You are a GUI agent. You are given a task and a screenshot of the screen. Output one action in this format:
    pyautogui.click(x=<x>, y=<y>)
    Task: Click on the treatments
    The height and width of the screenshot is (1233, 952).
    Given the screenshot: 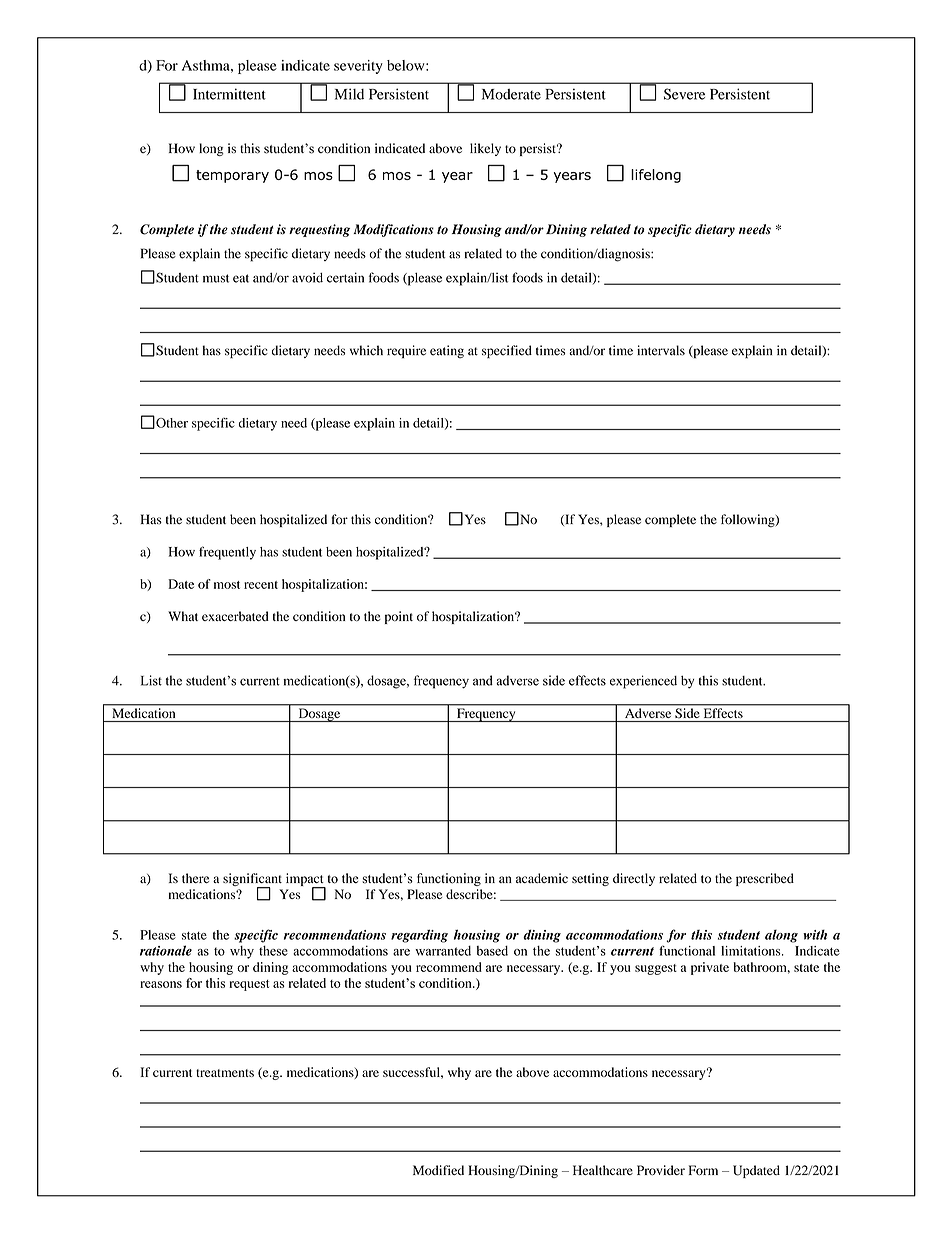 What is the action you would take?
    pyautogui.click(x=225, y=1073)
